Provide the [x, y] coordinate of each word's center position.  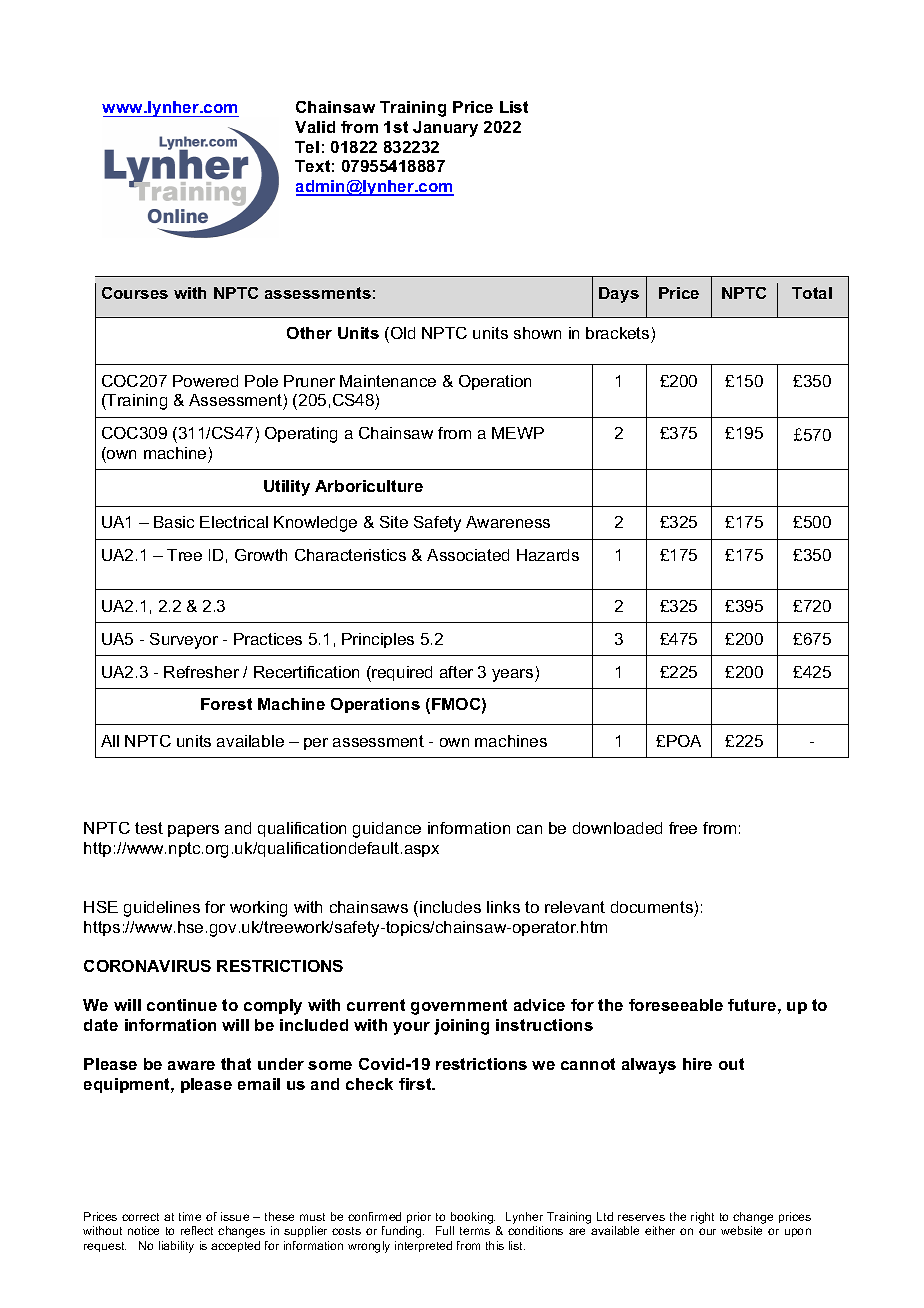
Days [619, 295]
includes [450, 907]
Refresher [201, 672]
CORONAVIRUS [147, 966]
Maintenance [388, 381]
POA [684, 741]
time [190, 1216]
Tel [307, 147]
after [456, 672]
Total [812, 293]
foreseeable [676, 1005]
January [445, 129]
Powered [205, 381]
